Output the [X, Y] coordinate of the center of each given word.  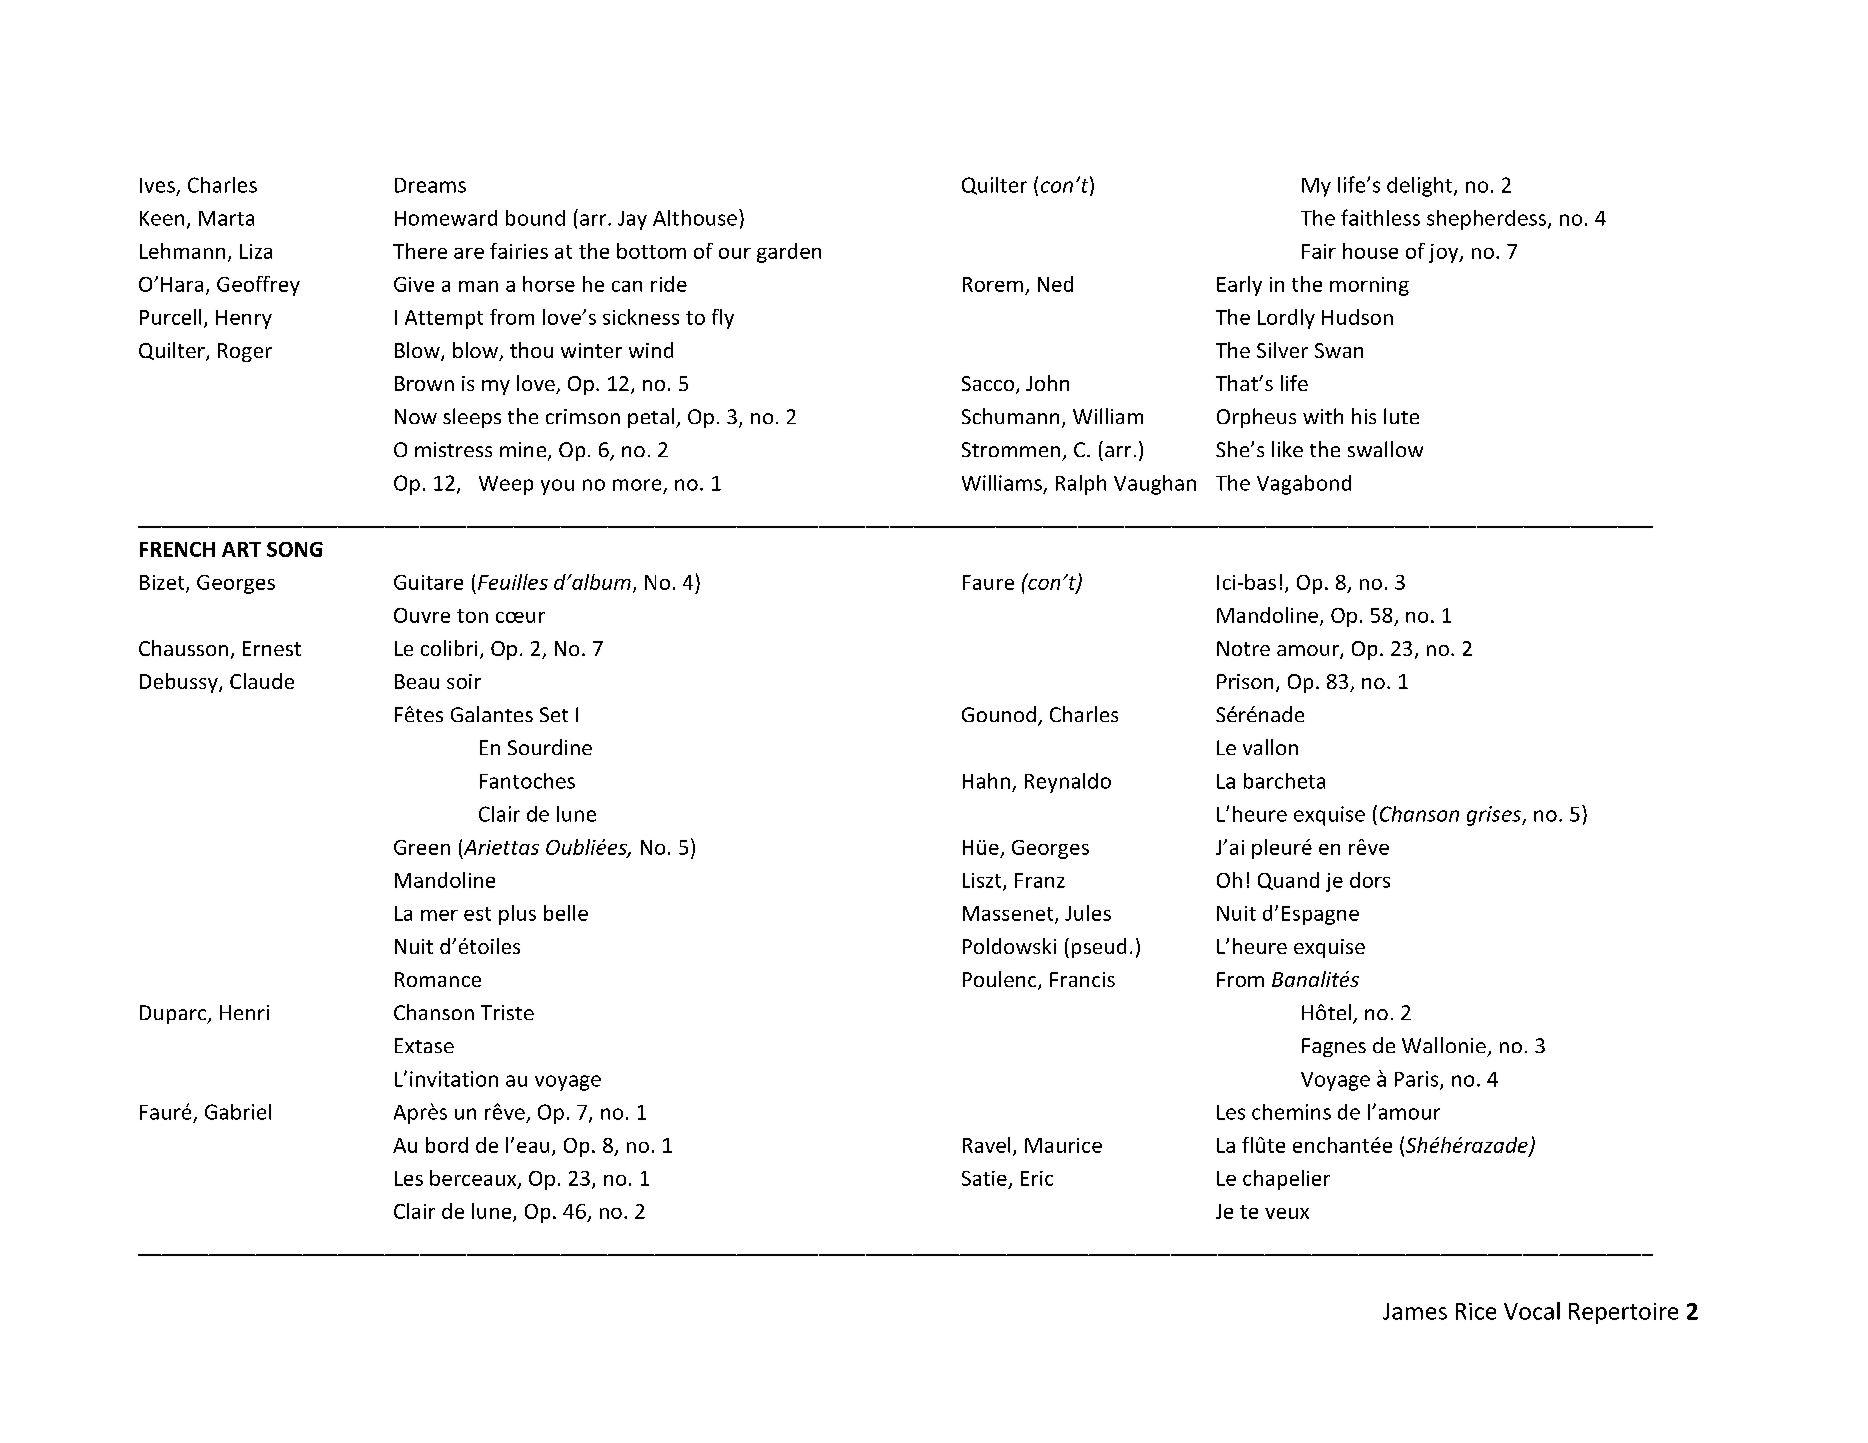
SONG [295, 549]
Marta [226, 218]
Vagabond [1304, 485]
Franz [1040, 880]
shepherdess [1488, 220]
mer [439, 915]
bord [447, 1145]
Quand [1288, 881]
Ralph [1081, 485]
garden [789, 253]
